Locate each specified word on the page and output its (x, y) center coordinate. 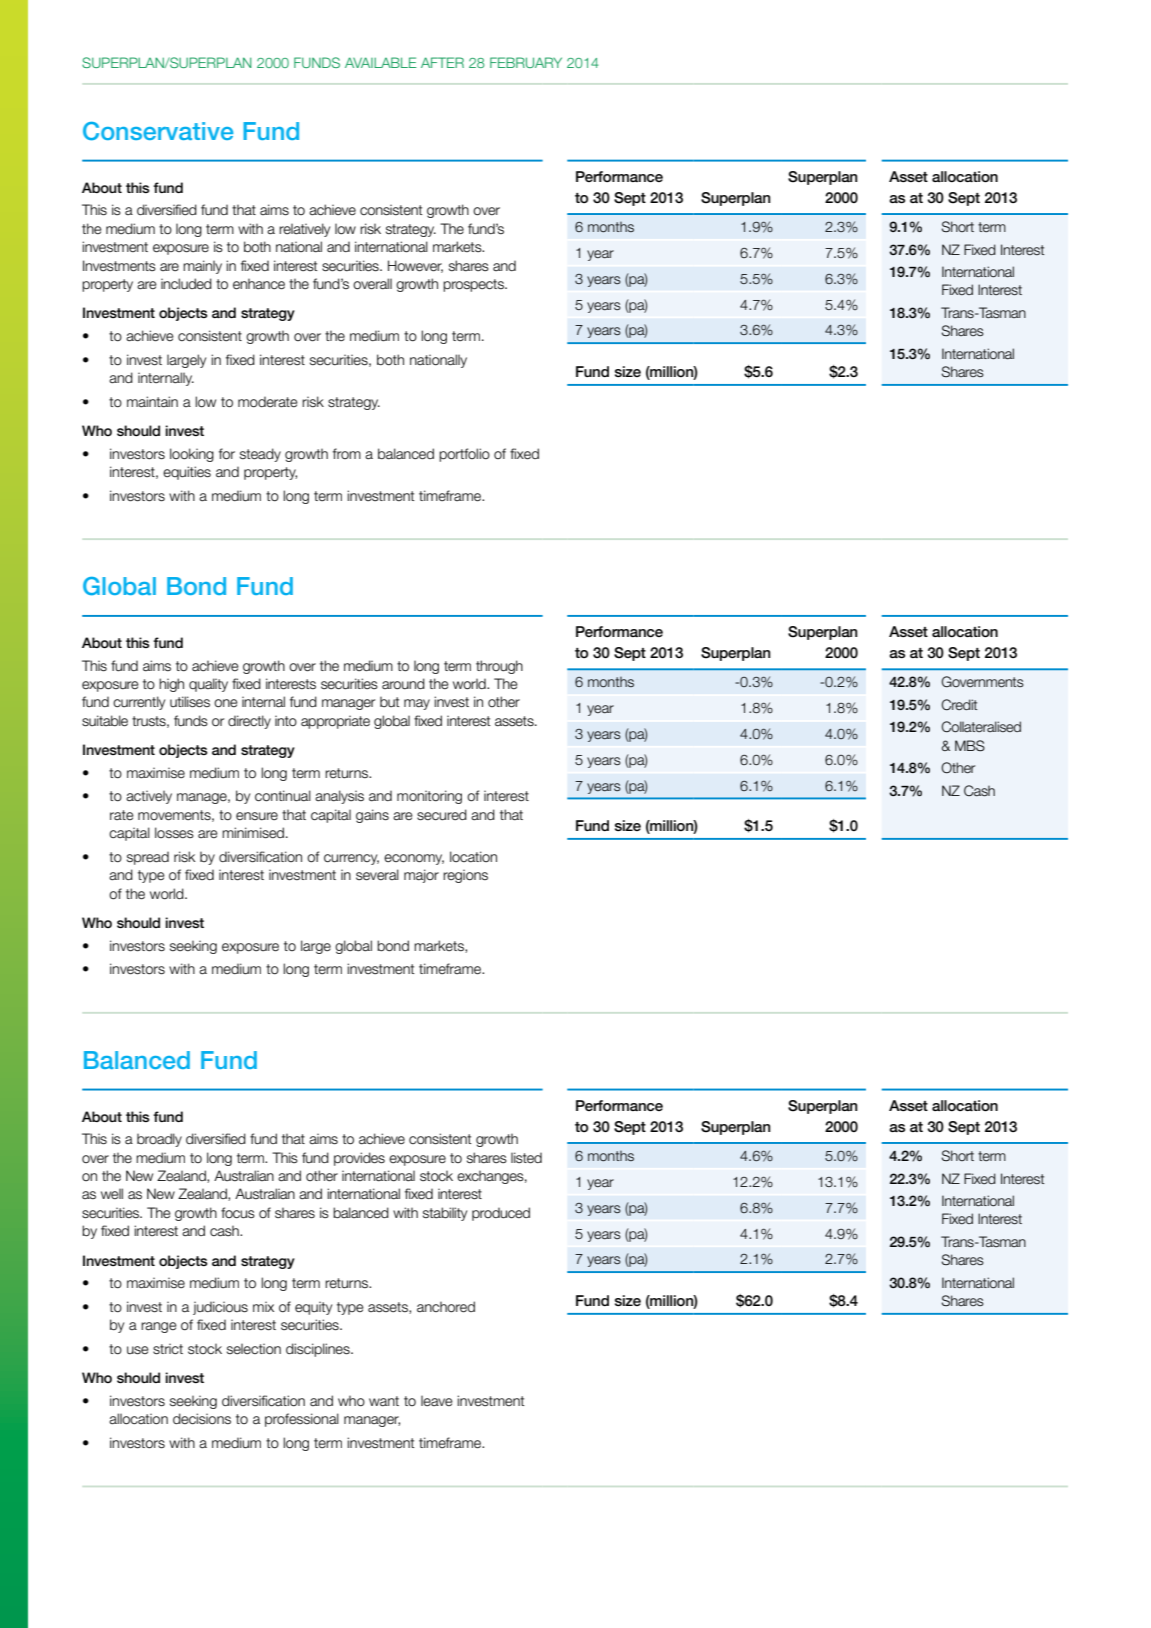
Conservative (158, 131)
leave (437, 1401)
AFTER (442, 62)
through (499, 667)
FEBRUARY (526, 62)
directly (249, 722)
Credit (959, 705)
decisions (202, 1419)
